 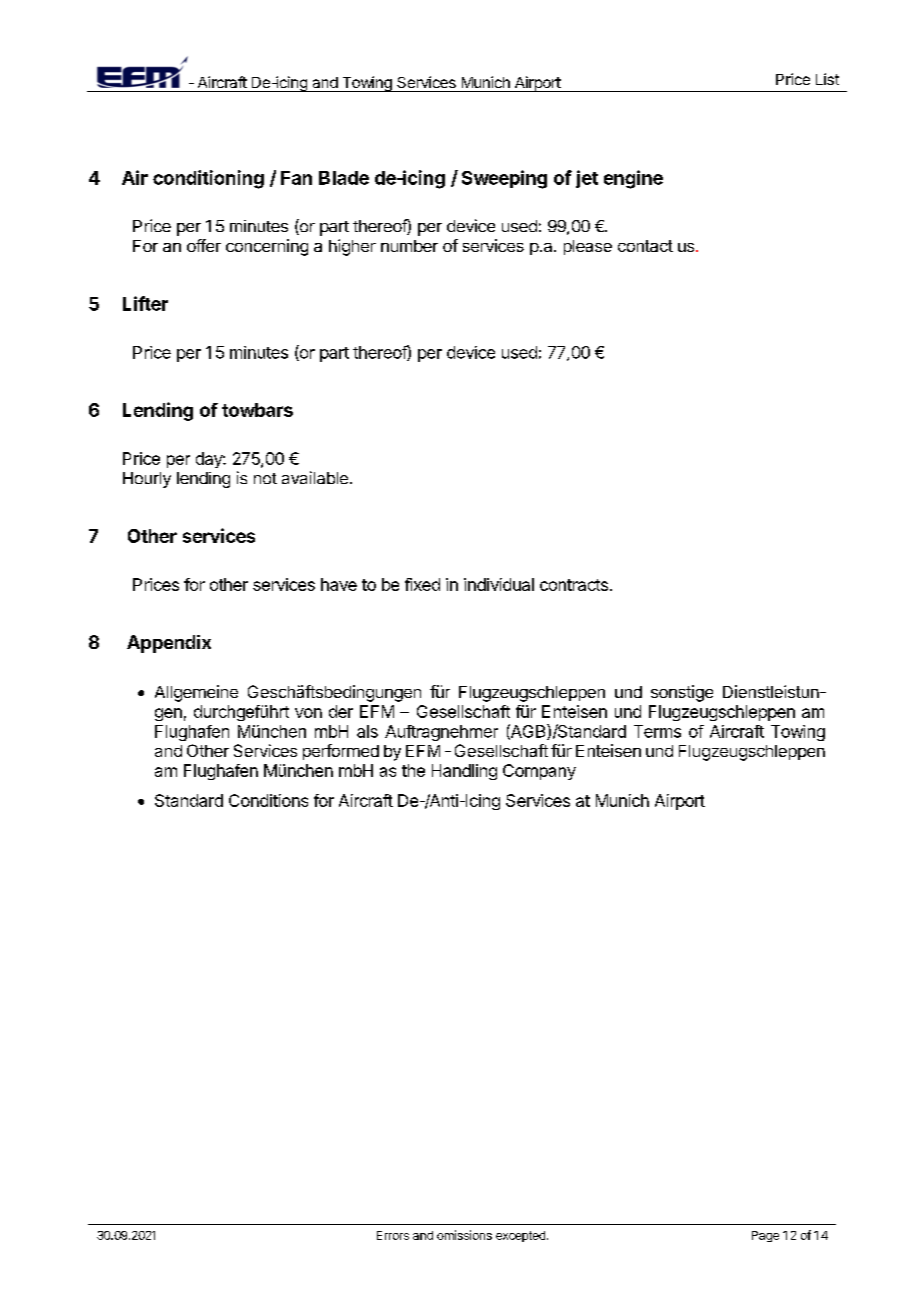 What do you see at coordinates (499, 584) in the page?
I see `individual` at bounding box center [499, 584].
